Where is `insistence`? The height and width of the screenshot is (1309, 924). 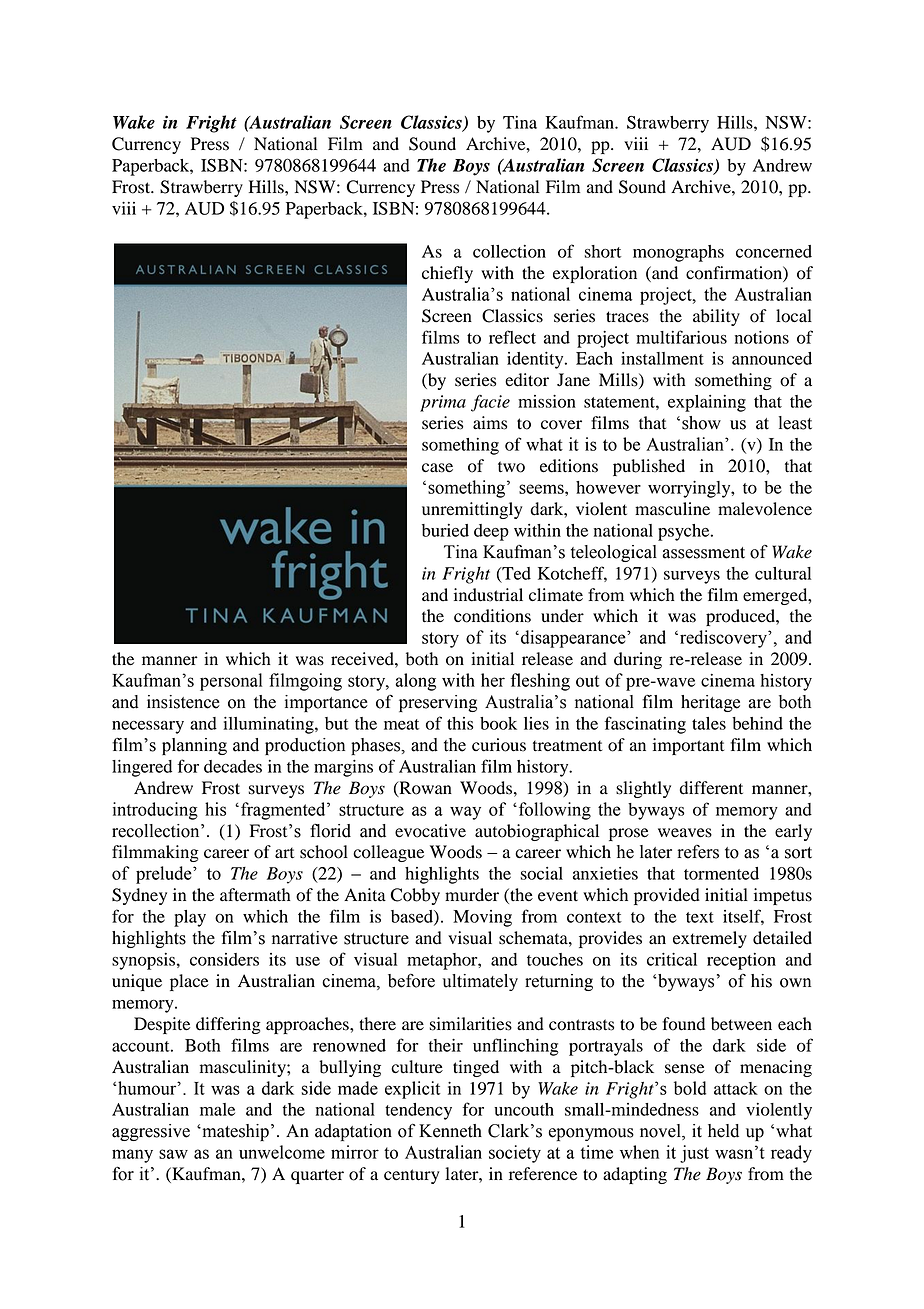
insistence is located at coordinates (183, 702).
